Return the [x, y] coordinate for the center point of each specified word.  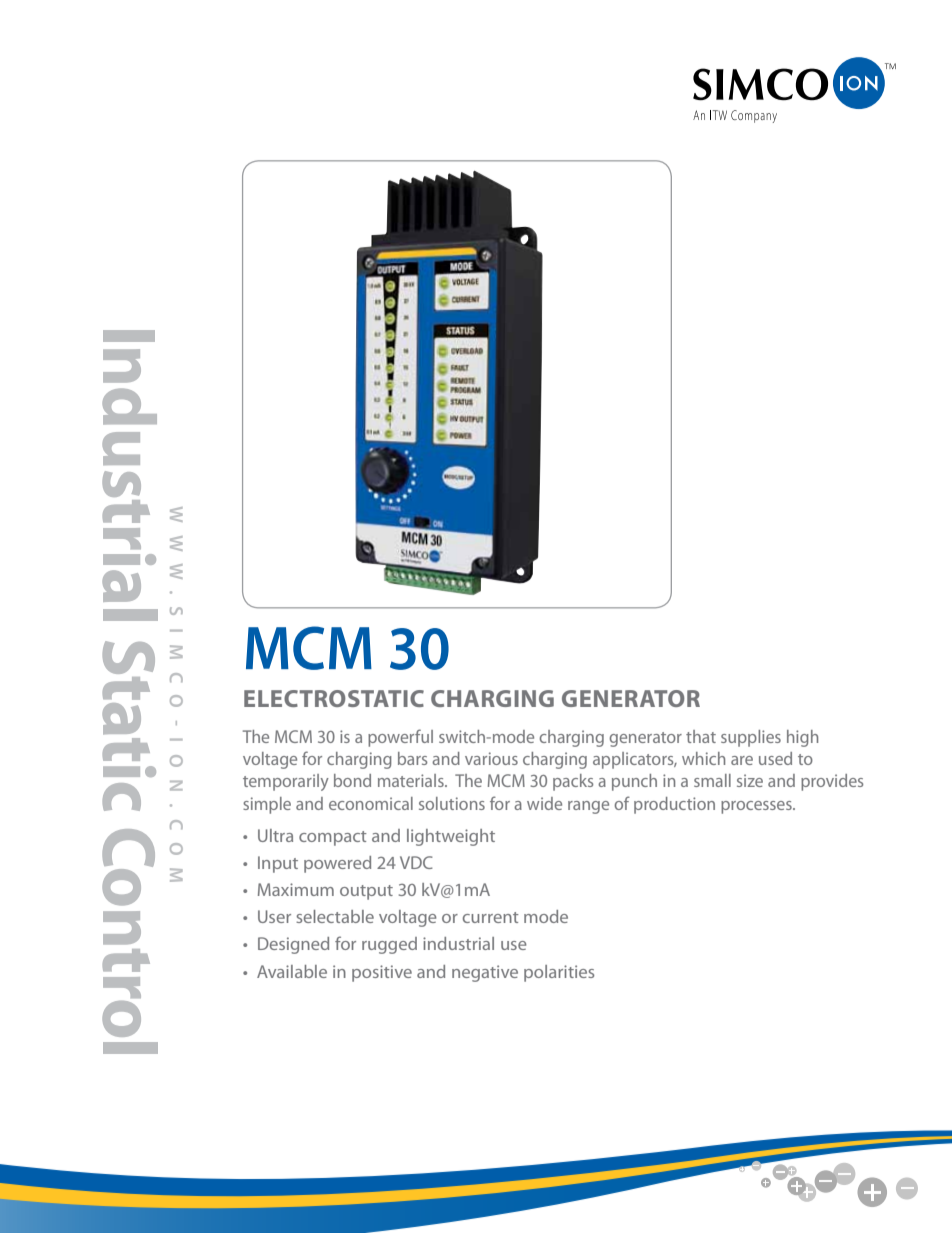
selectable [335, 916]
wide [544, 803]
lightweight [451, 837]
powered [337, 864]
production [674, 805]
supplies [751, 738]
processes [757, 807]
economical [371, 803]
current [491, 917]
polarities [559, 973]
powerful [400, 738]
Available [292, 971]
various [491, 758]
